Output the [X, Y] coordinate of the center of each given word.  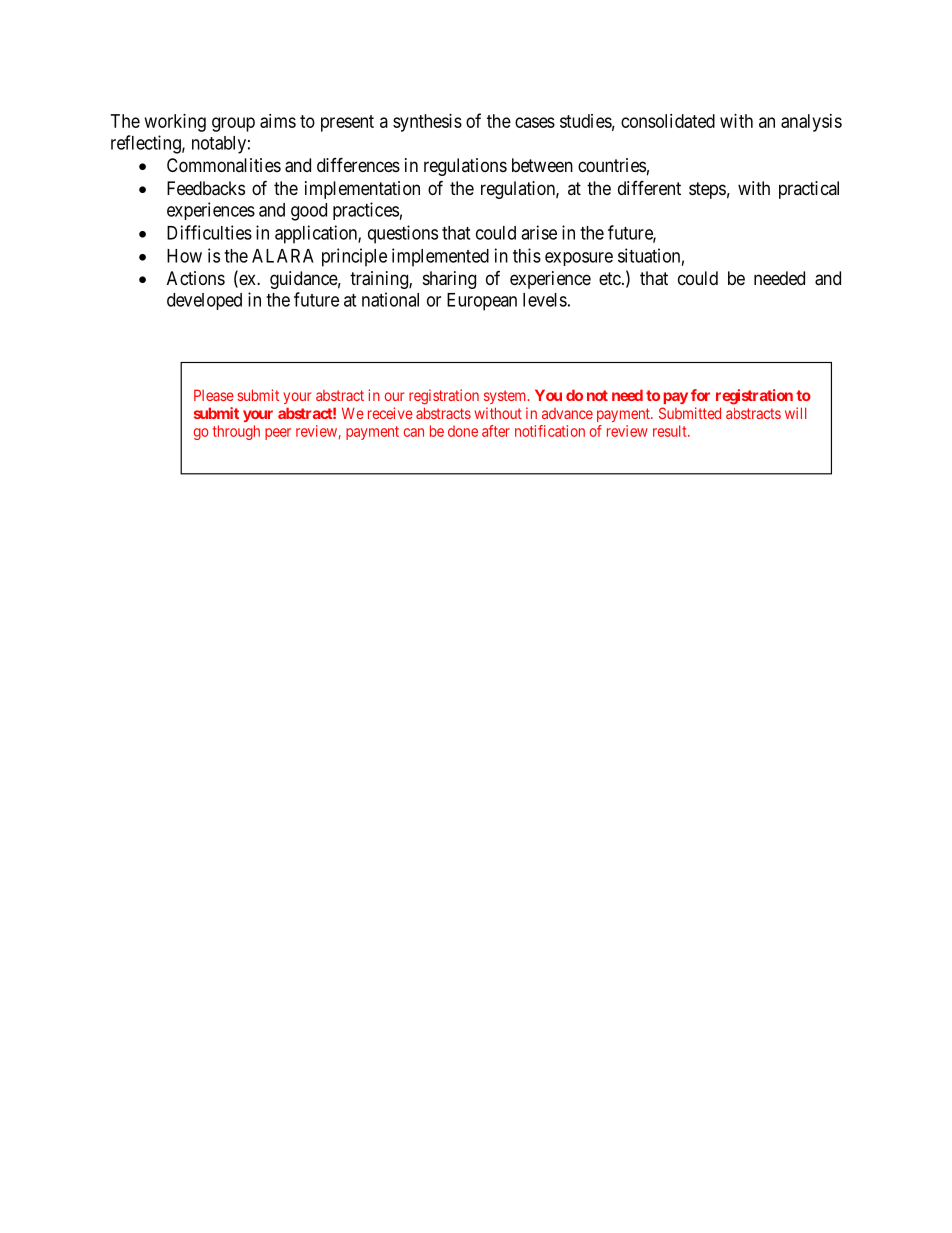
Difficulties [209, 232]
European [482, 302]
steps [707, 190]
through [236, 432]
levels [545, 300]
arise [539, 232]
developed [204, 301]
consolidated [668, 121]
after [496, 431]
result [671, 431]
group [233, 124]
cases [535, 122]
